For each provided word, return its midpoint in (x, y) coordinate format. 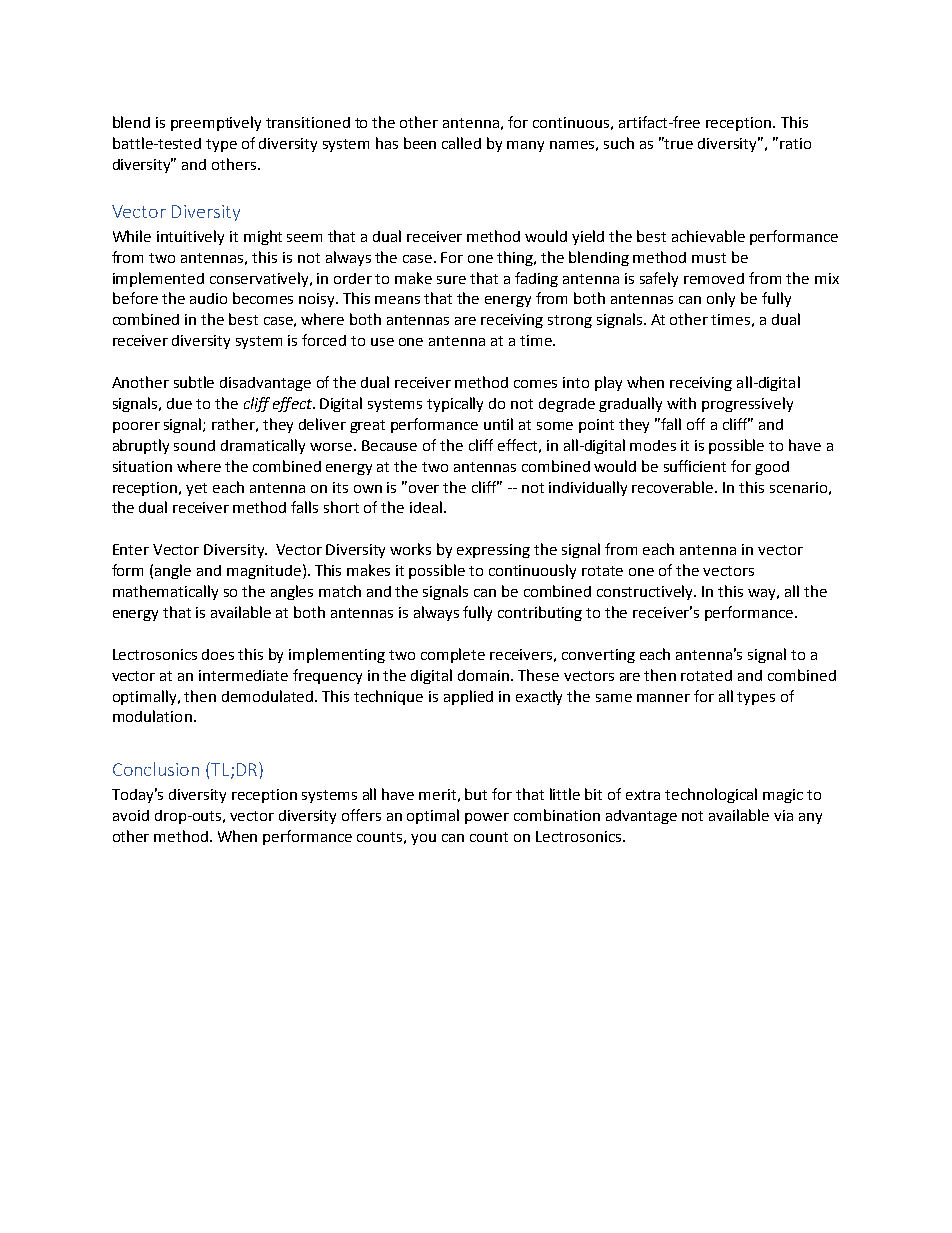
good (772, 468)
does (218, 654)
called (461, 143)
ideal (426, 507)
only (721, 299)
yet (196, 489)
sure (451, 280)
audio (208, 298)
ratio (795, 143)
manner (663, 698)
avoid (131, 815)
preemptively (216, 123)
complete (453, 655)
